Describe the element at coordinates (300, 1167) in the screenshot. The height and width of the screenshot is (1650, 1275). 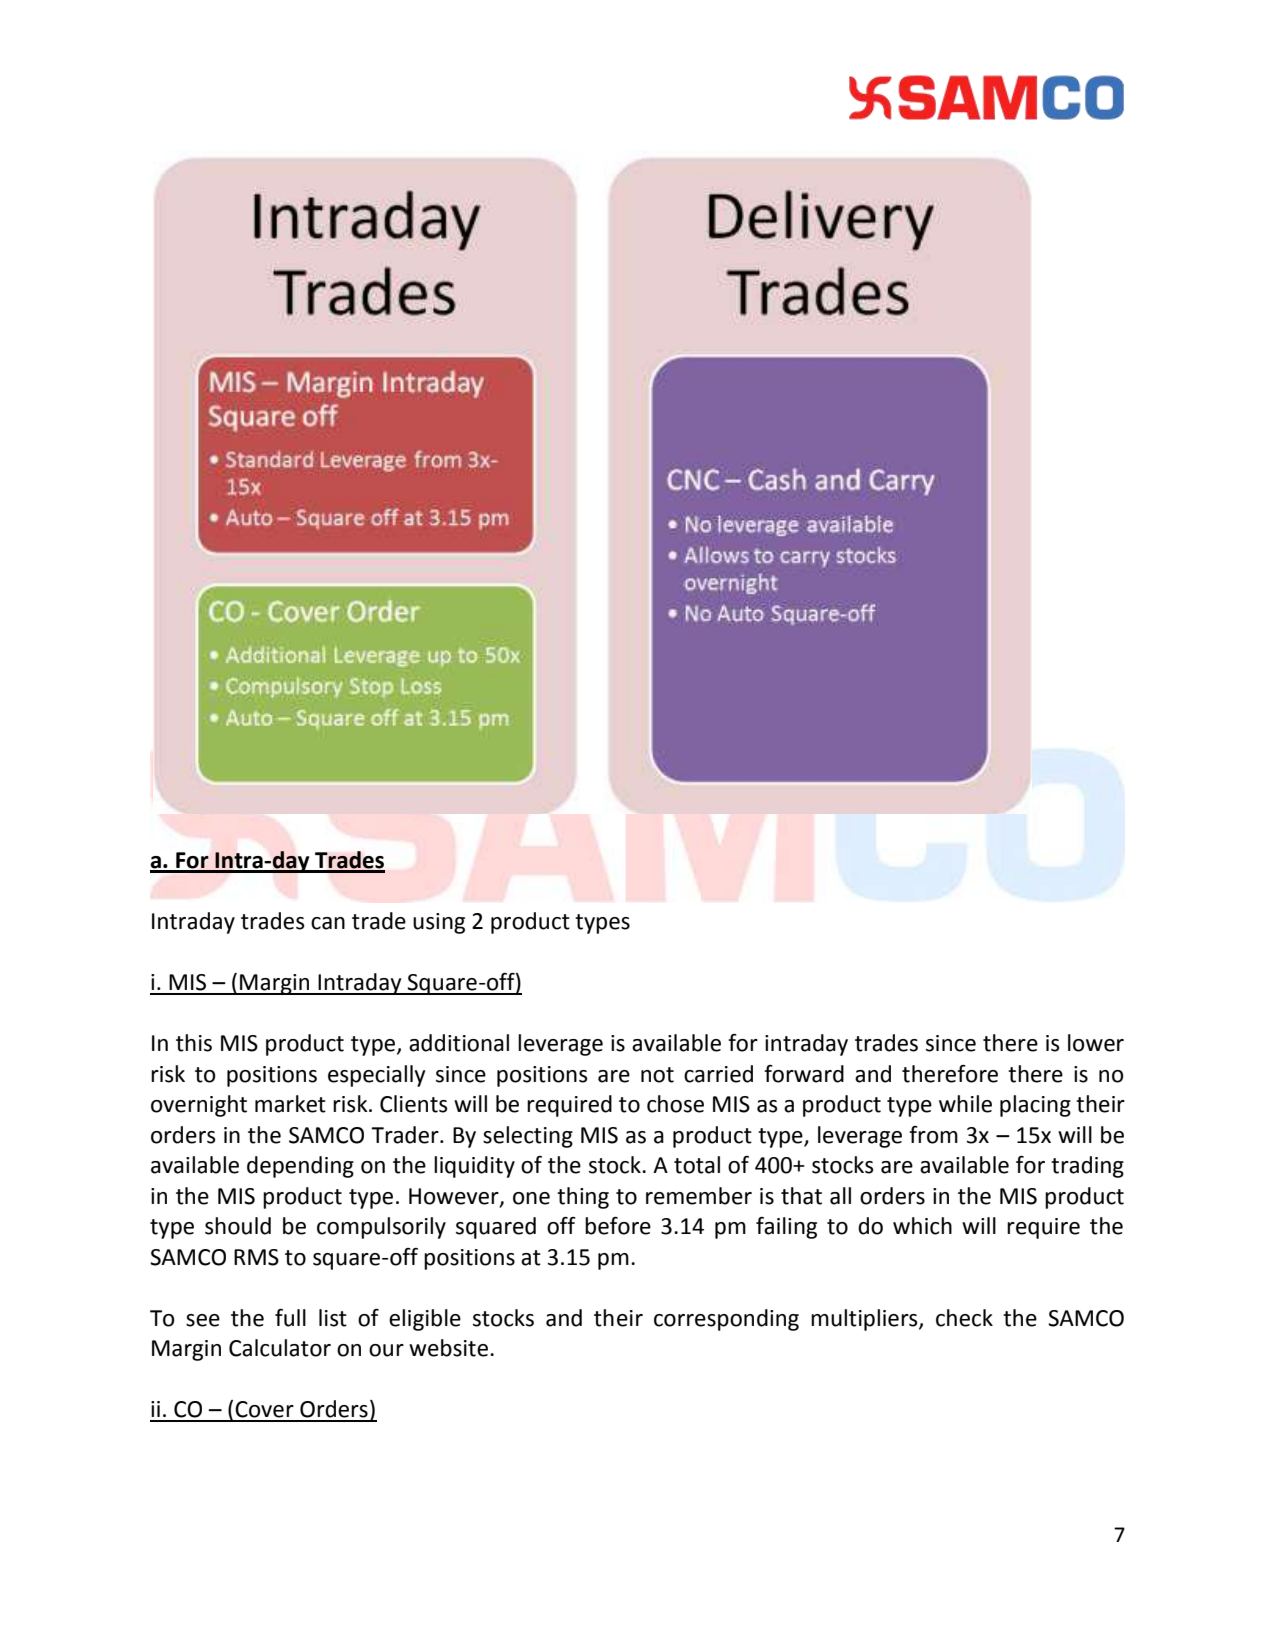
I see `depending` at that location.
